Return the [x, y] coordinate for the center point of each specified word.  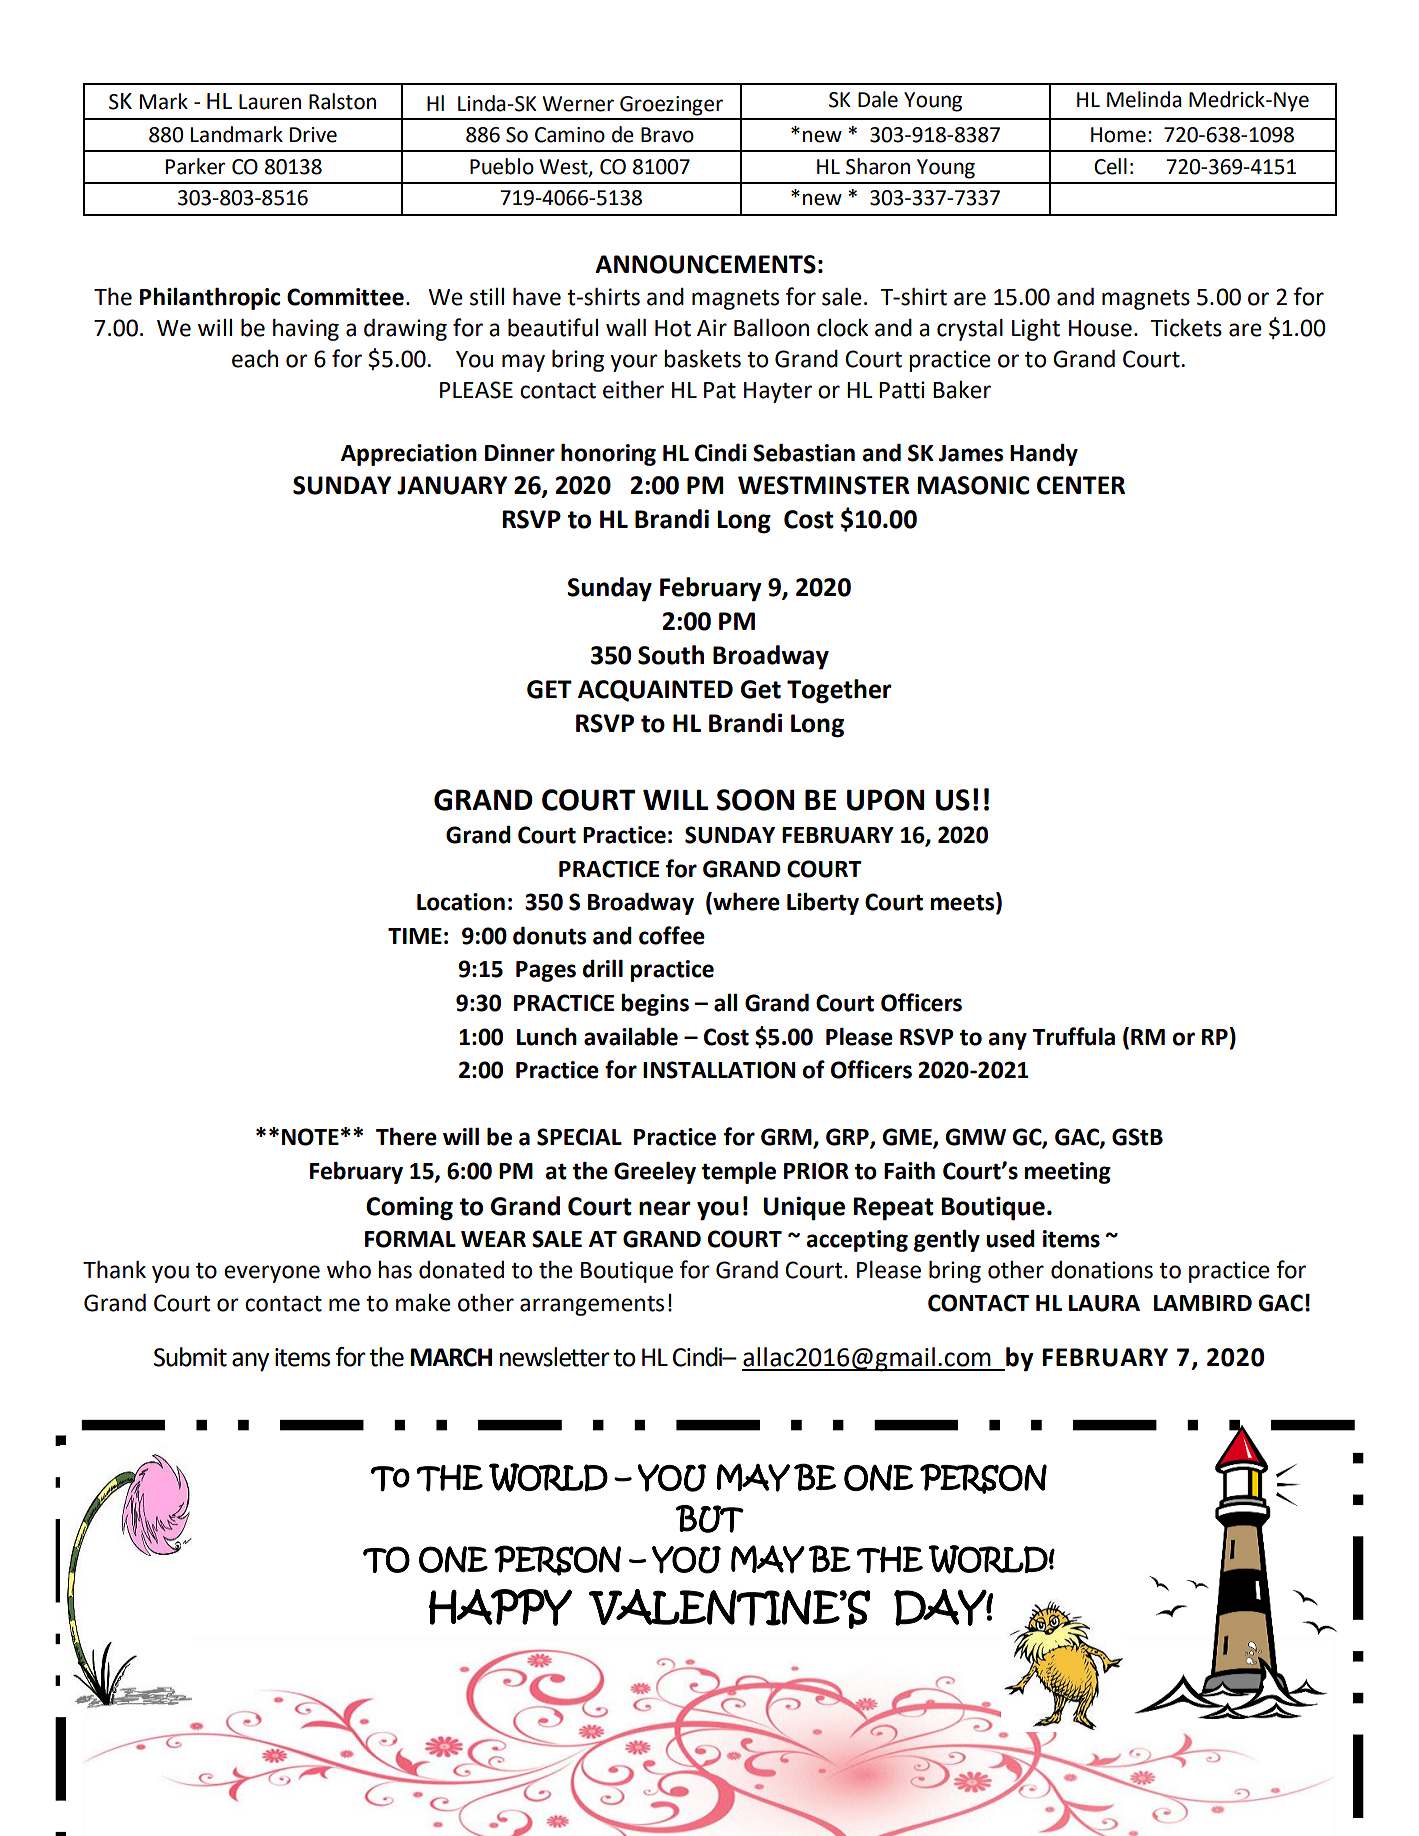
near [665, 1208]
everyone [272, 1274]
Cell [1110, 166]
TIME [415, 936]
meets [963, 903]
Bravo [667, 135]
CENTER [1081, 485]
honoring [608, 454]
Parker [195, 166]
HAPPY [500, 1607]
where [745, 902]
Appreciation [409, 455]
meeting [1067, 1173]
